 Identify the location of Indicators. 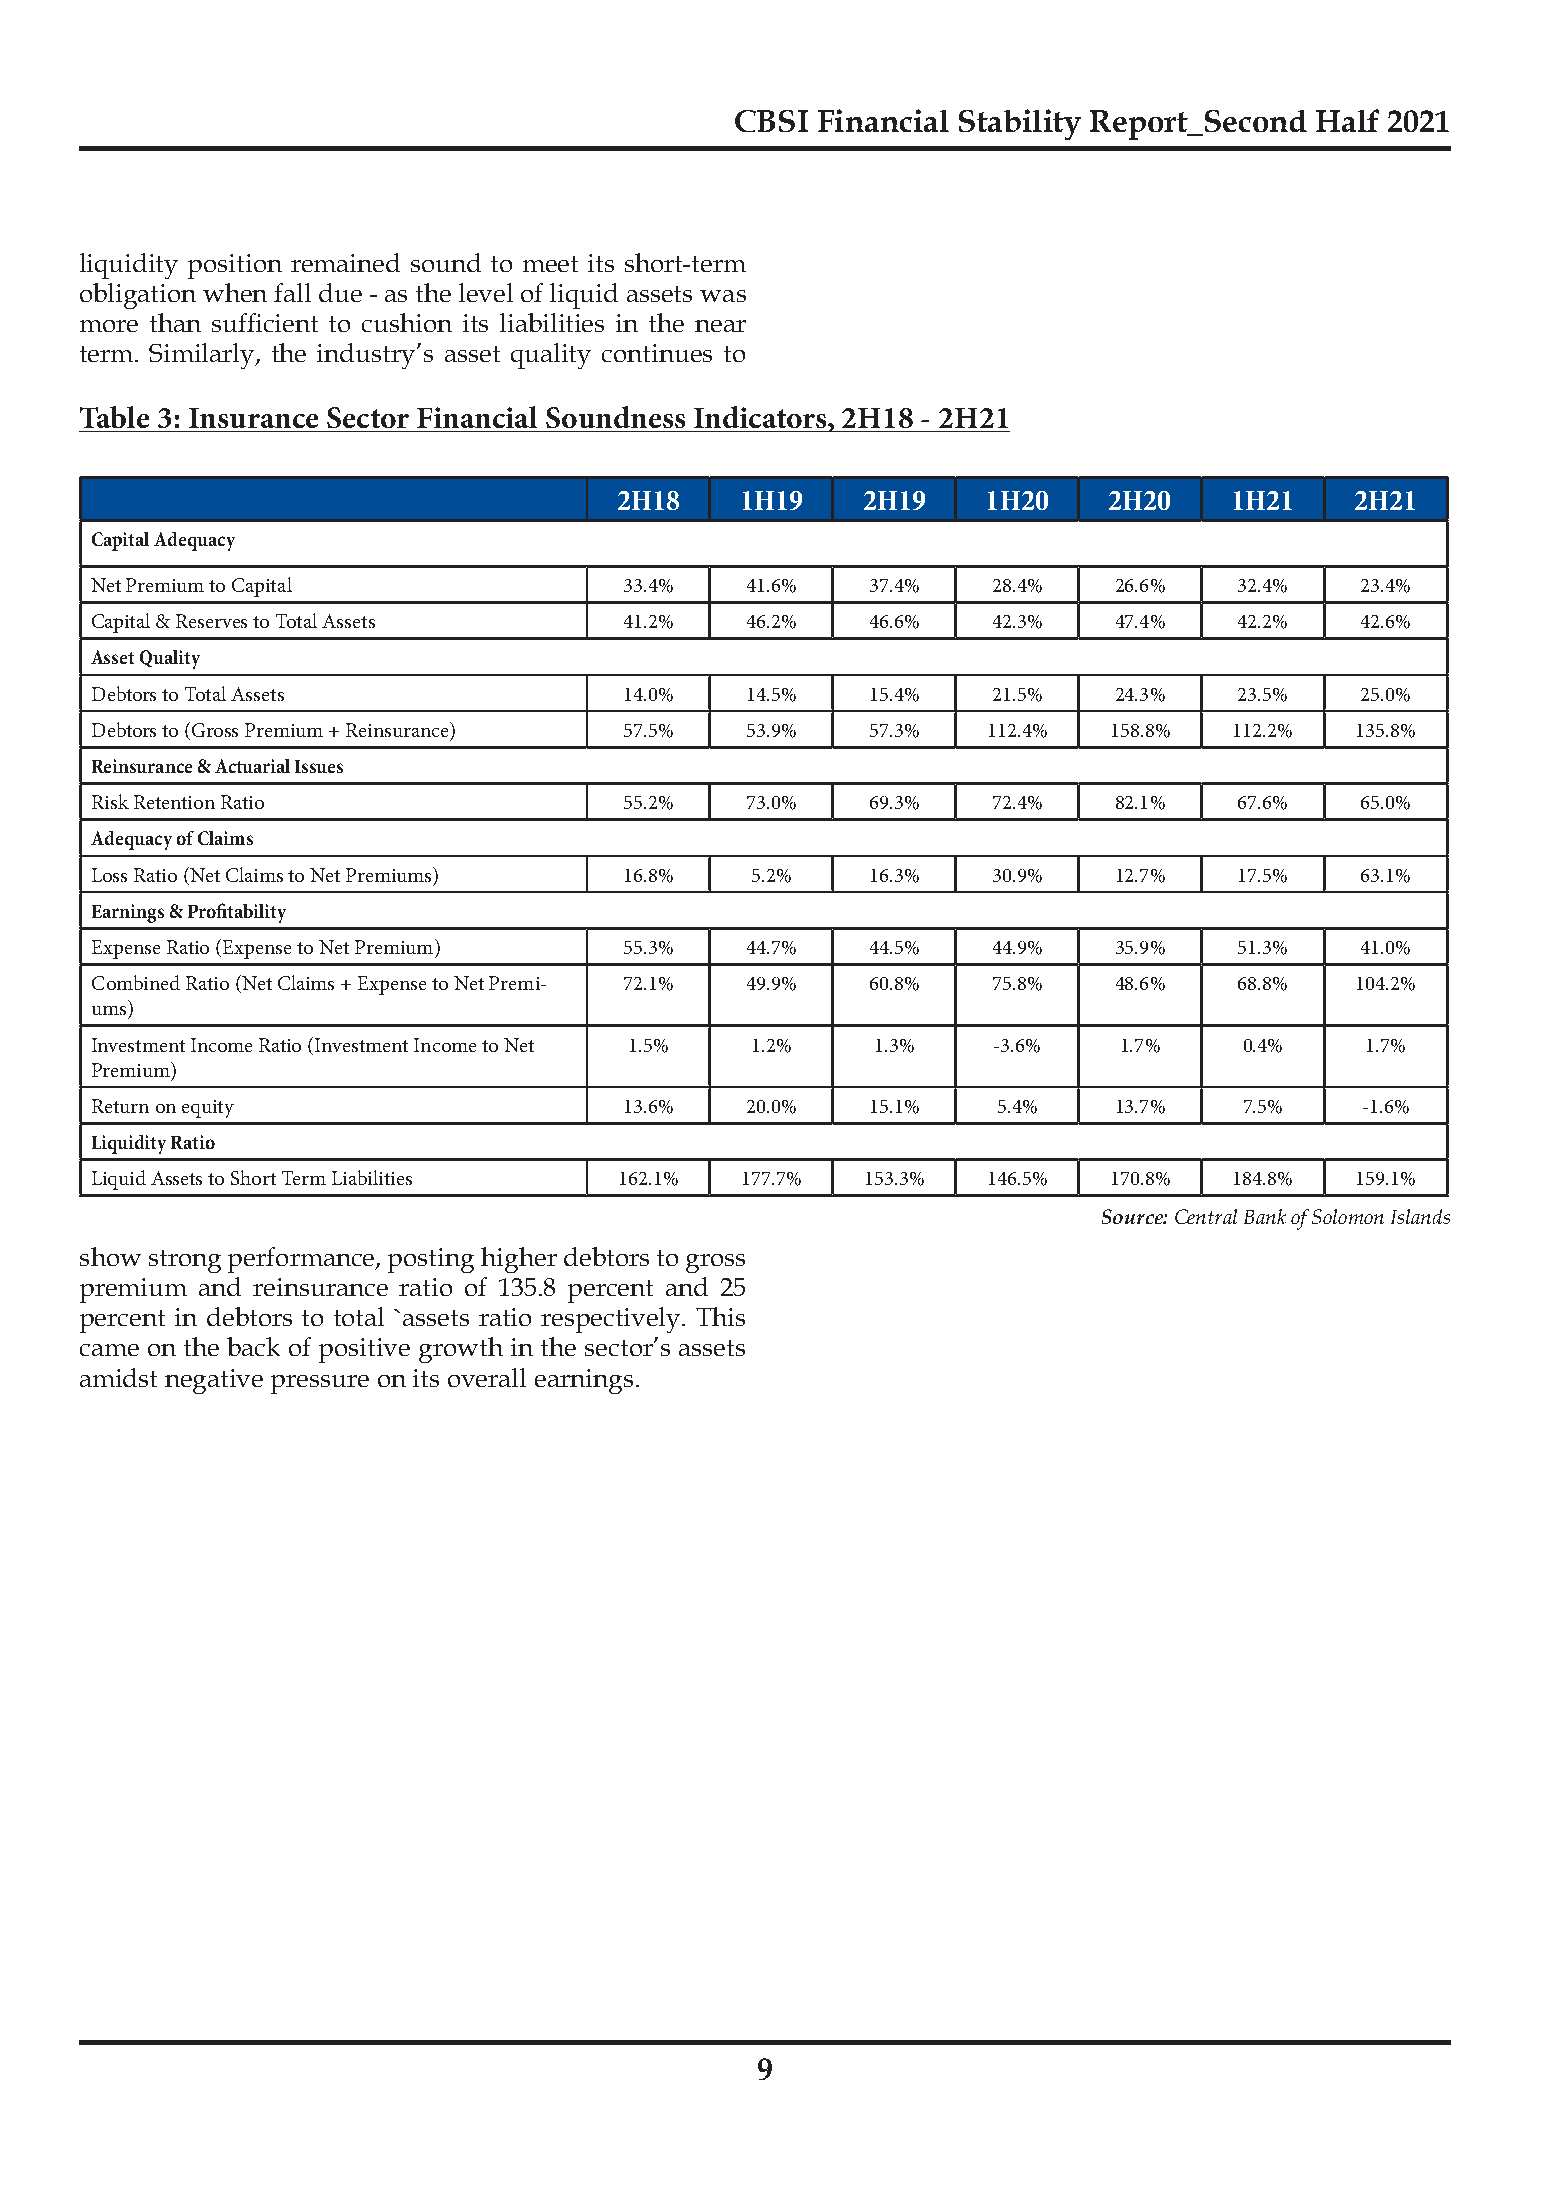
(761, 417).
